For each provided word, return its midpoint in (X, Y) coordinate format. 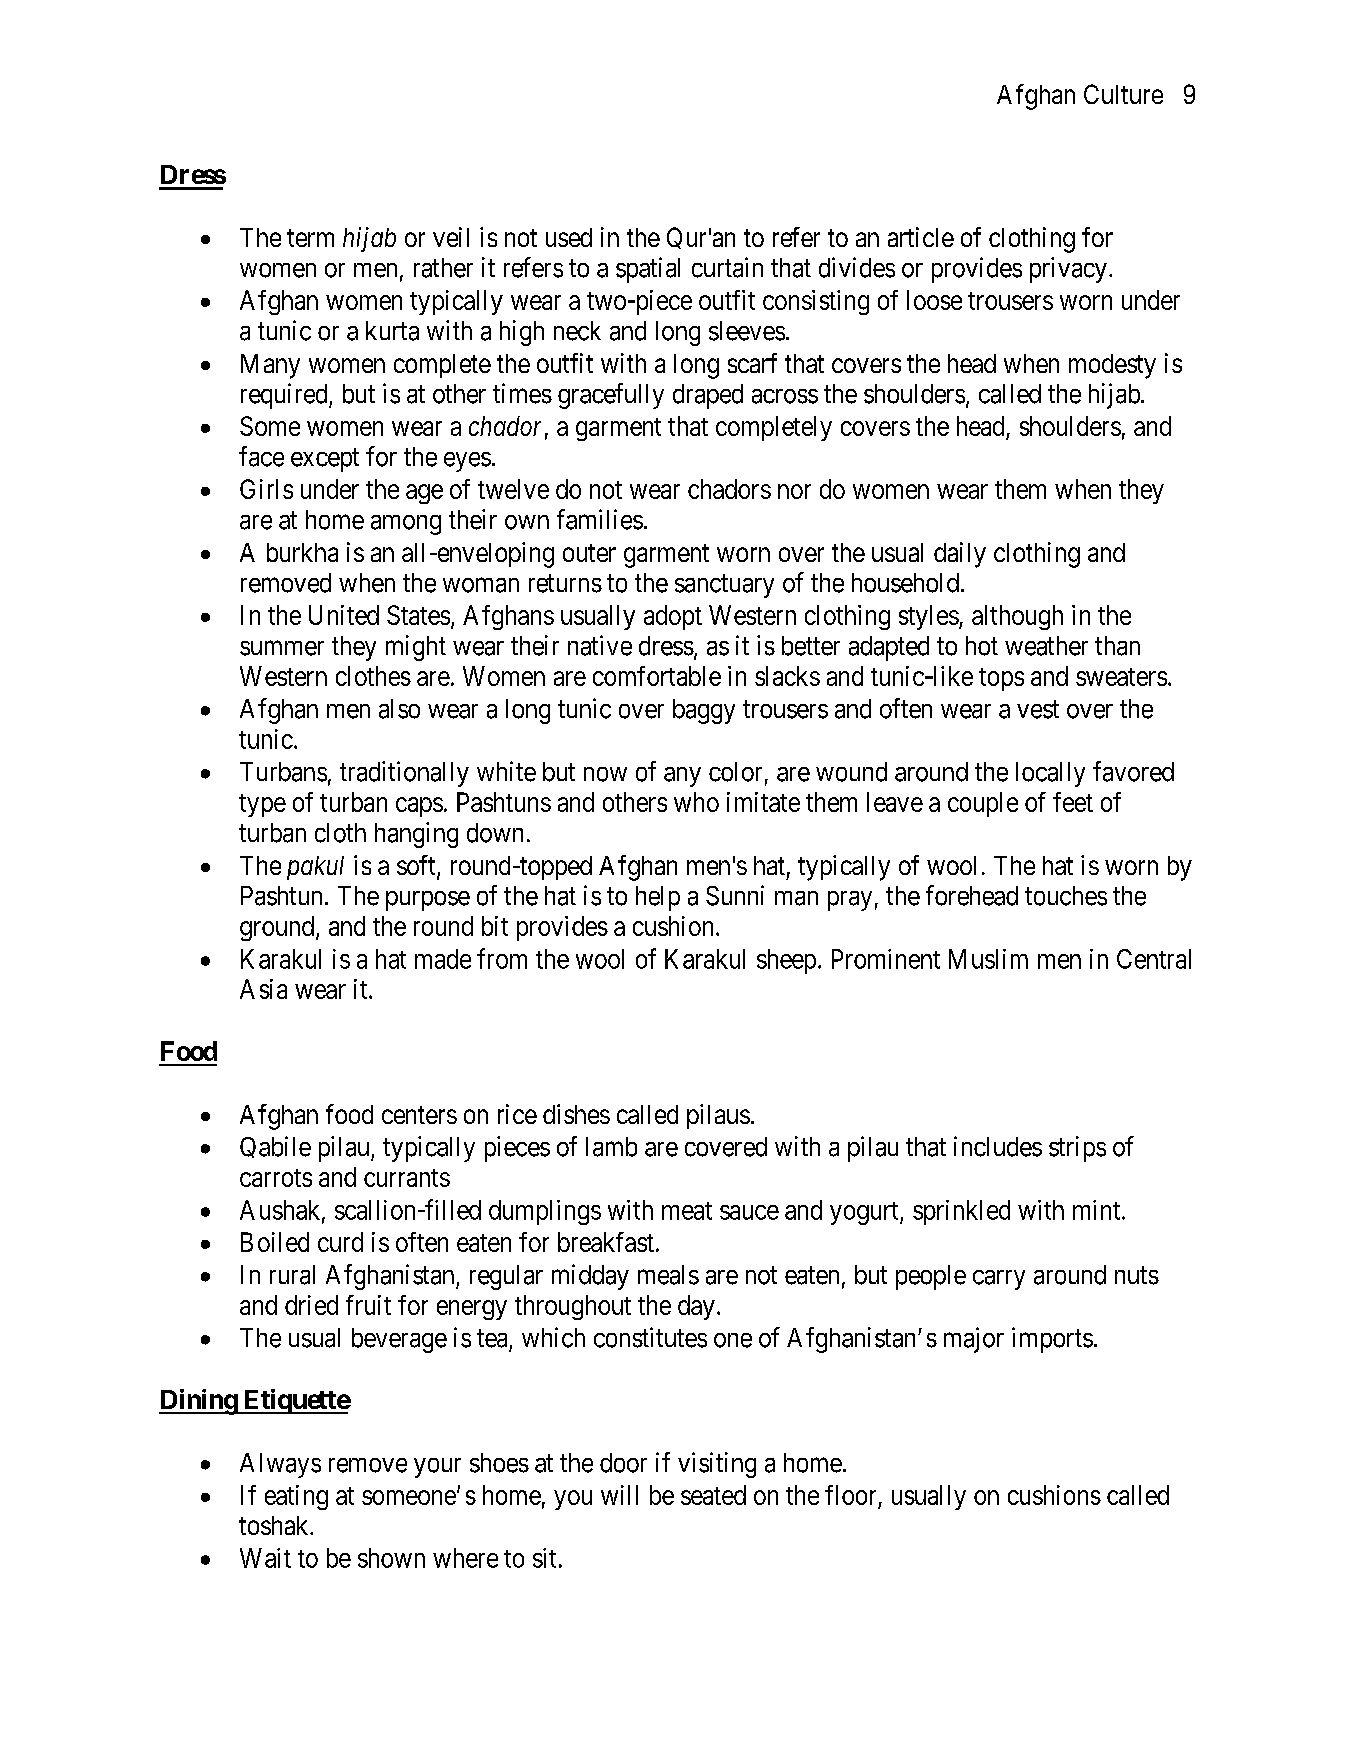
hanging (416, 835)
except (325, 460)
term (310, 238)
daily (960, 555)
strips (1077, 1149)
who (696, 802)
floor (850, 1495)
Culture (1123, 94)
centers (419, 1115)
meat (687, 1211)
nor (794, 491)
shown (391, 1558)
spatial (648, 270)
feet (1073, 802)
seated (713, 1495)
